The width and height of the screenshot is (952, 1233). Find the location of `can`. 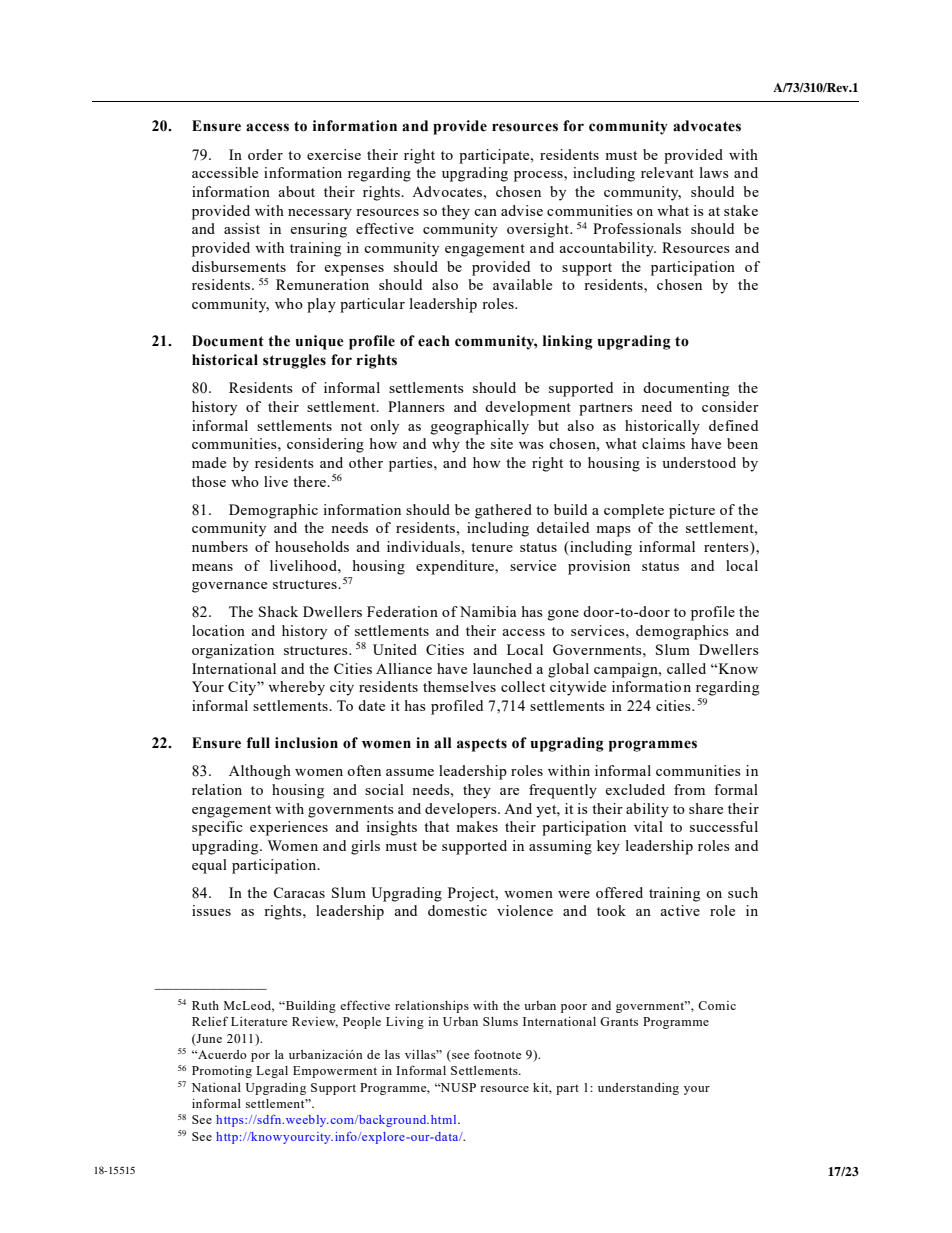

can is located at coordinates (485, 212).
